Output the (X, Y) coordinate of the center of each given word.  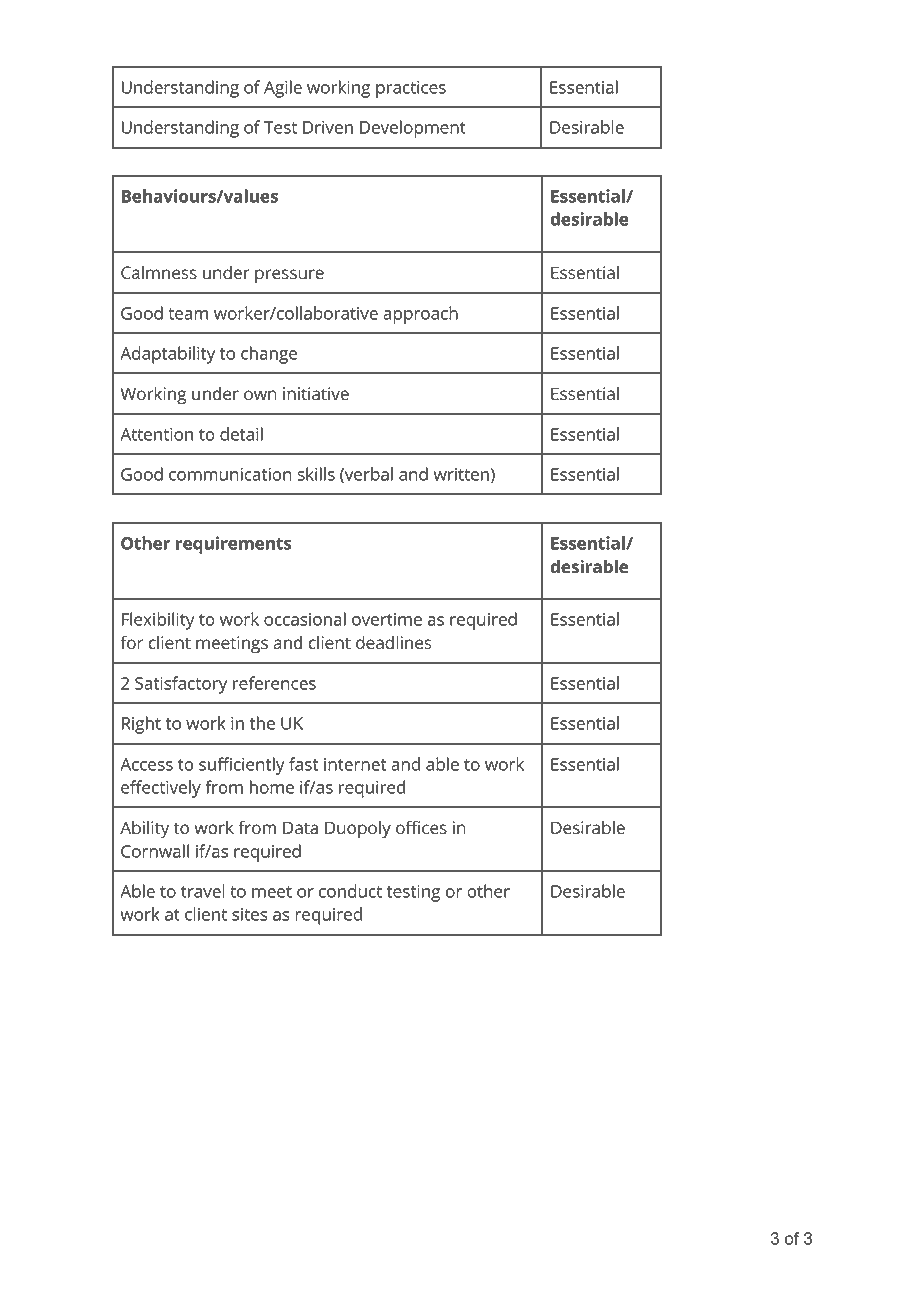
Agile (283, 89)
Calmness (159, 273)
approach (420, 315)
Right (141, 725)
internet (355, 764)
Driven (328, 127)
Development (413, 129)
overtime (387, 619)
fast (303, 764)
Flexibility (158, 621)
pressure (289, 276)
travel (203, 891)
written (461, 474)
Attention (156, 434)
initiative (316, 394)
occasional (305, 619)
